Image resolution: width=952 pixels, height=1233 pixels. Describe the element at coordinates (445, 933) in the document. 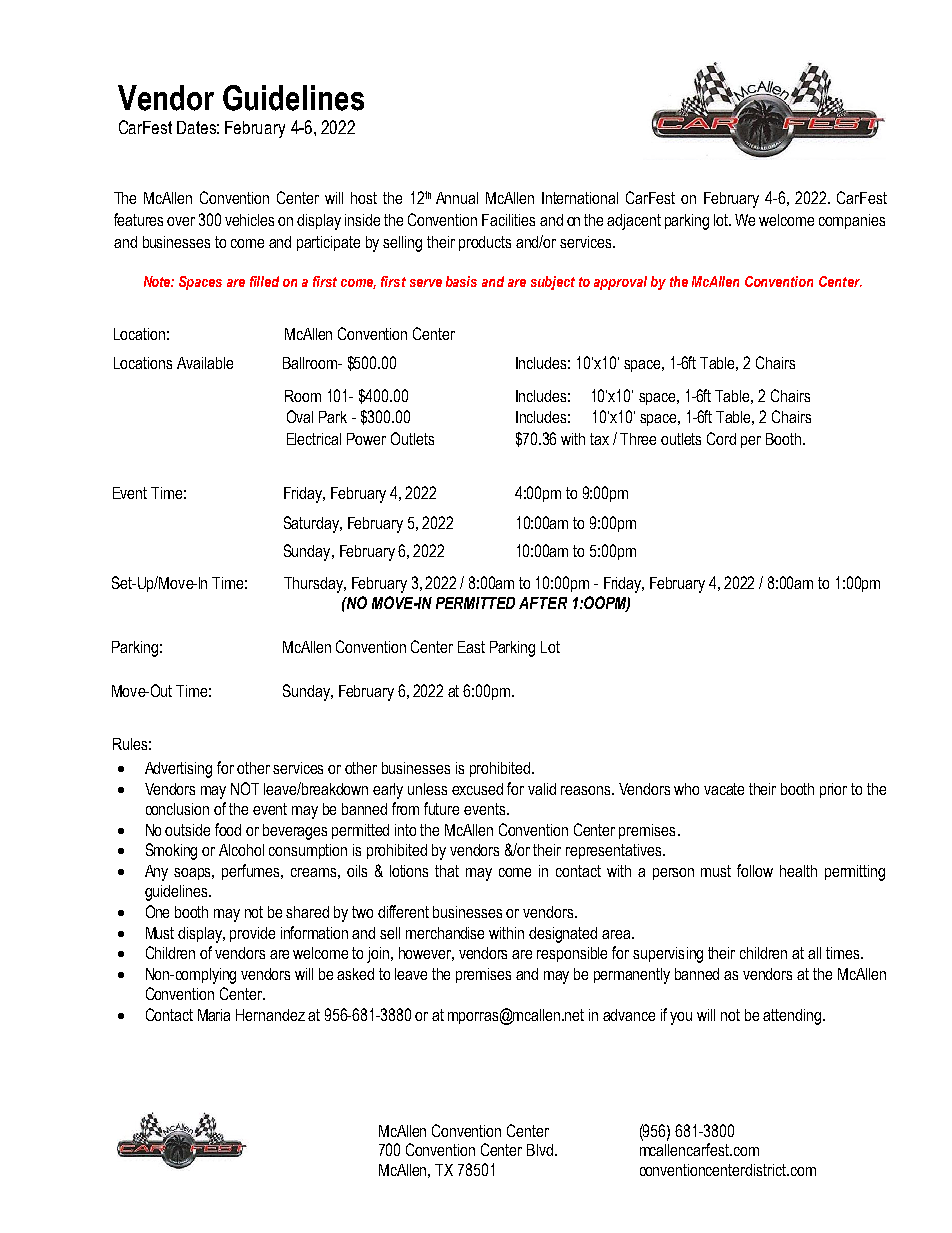

I see `merchandise` at that location.
